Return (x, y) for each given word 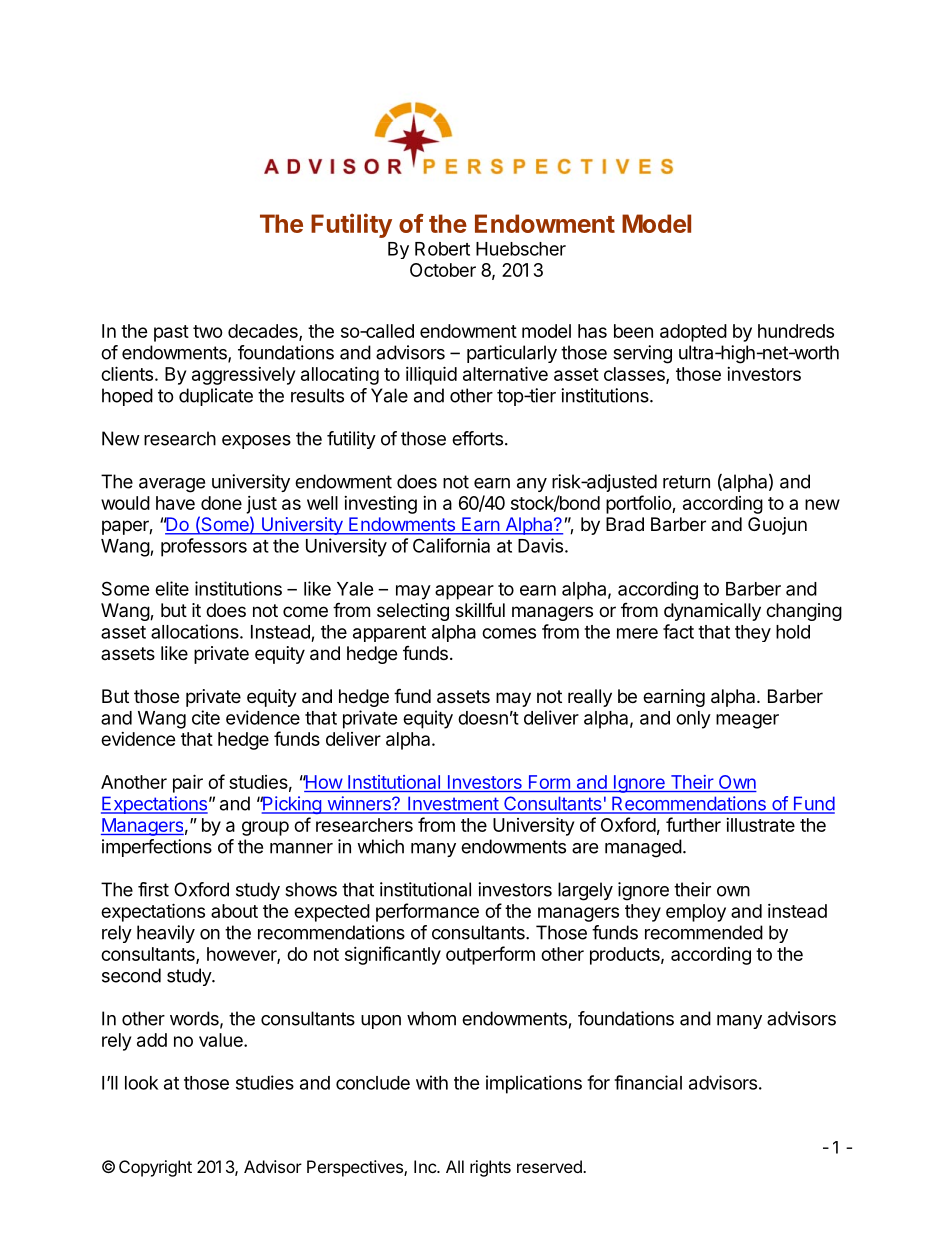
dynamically (712, 612)
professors (204, 547)
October (443, 270)
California (451, 545)
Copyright (155, 1168)
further (693, 824)
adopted (693, 333)
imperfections (157, 848)
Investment (453, 805)
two (208, 331)
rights (490, 1168)
